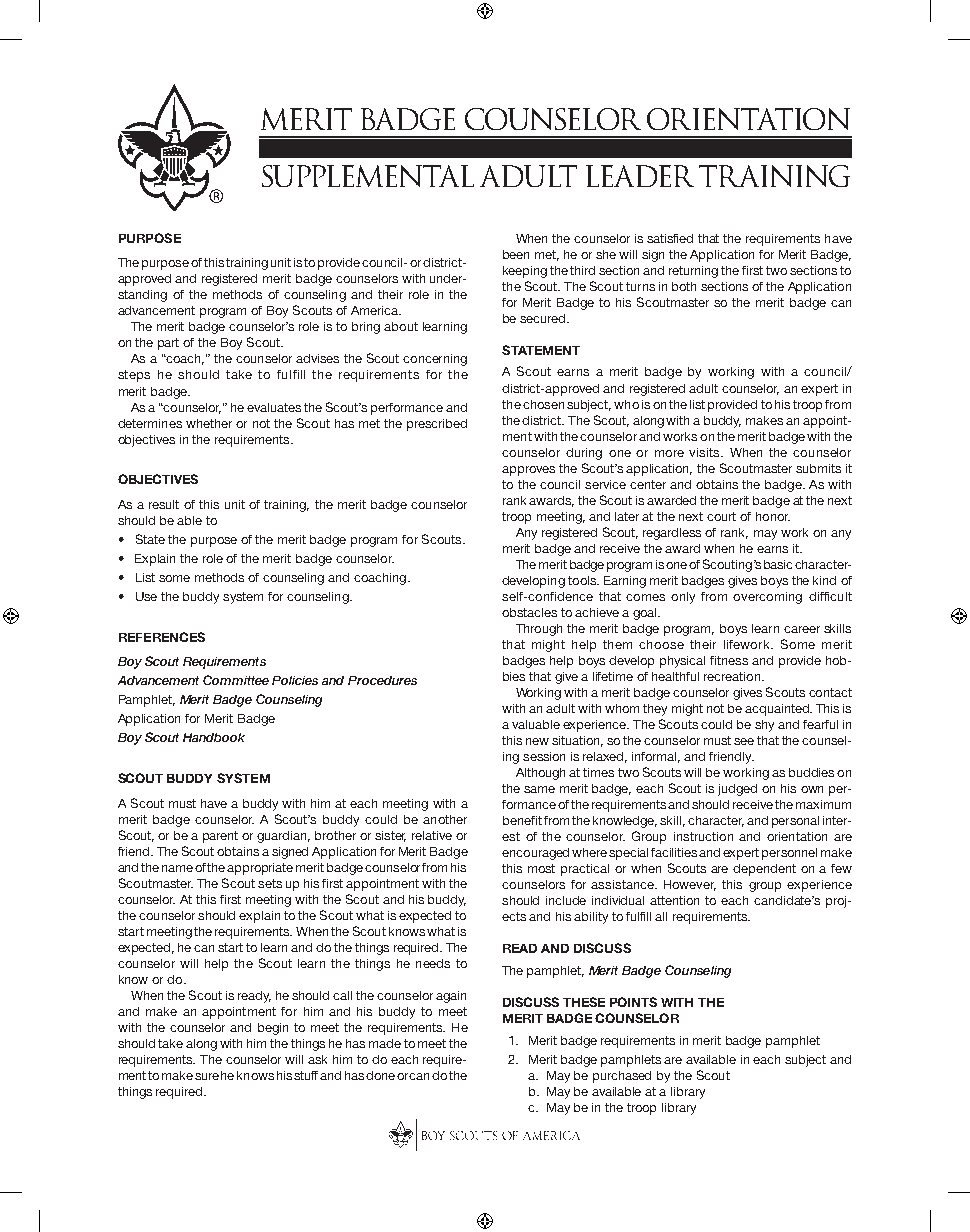  What do you see at coordinates (168, 344) in the screenshot?
I see `part` at bounding box center [168, 344].
